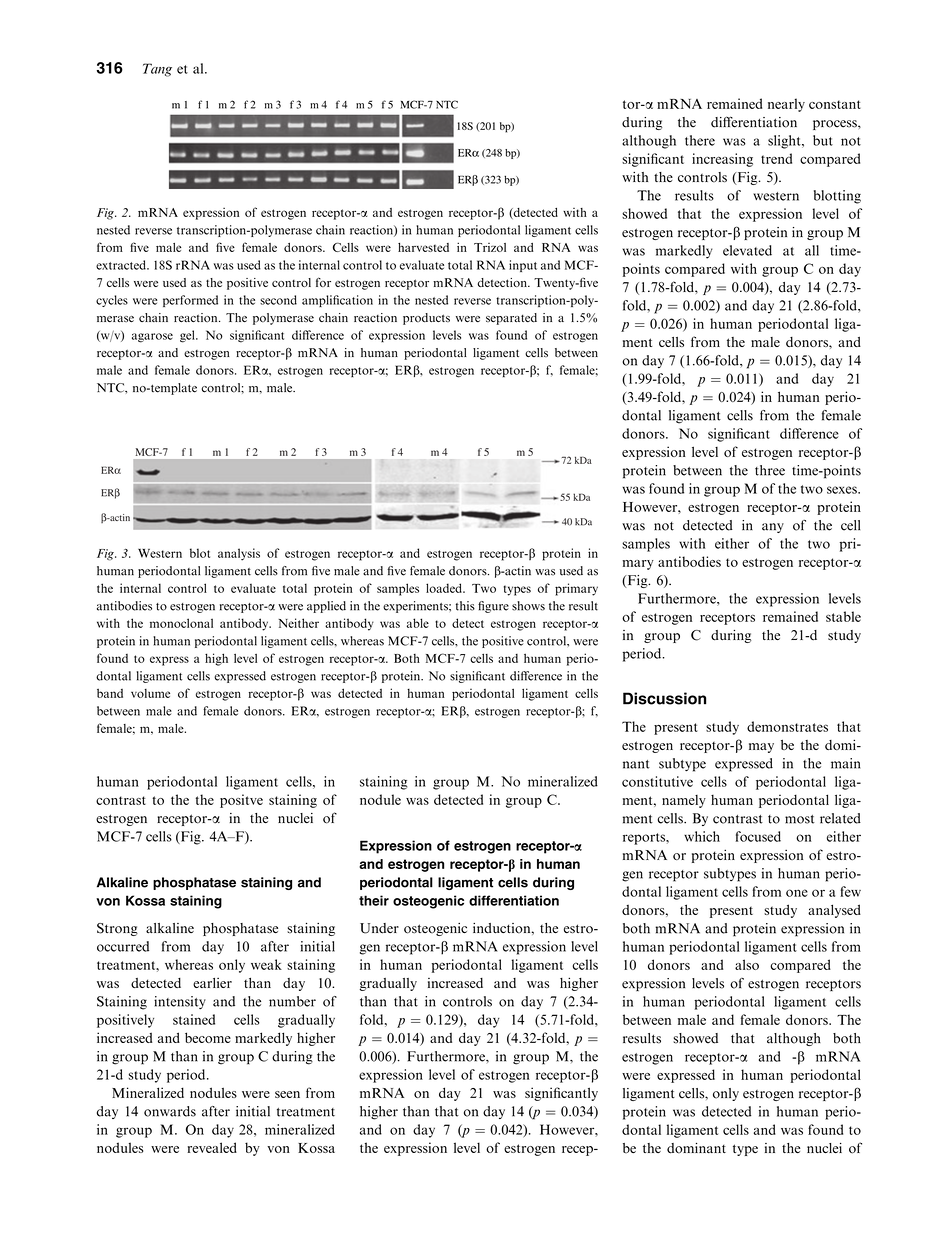 This screenshot has width=952, height=1251. I want to click on Tang, so click(157, 70).
